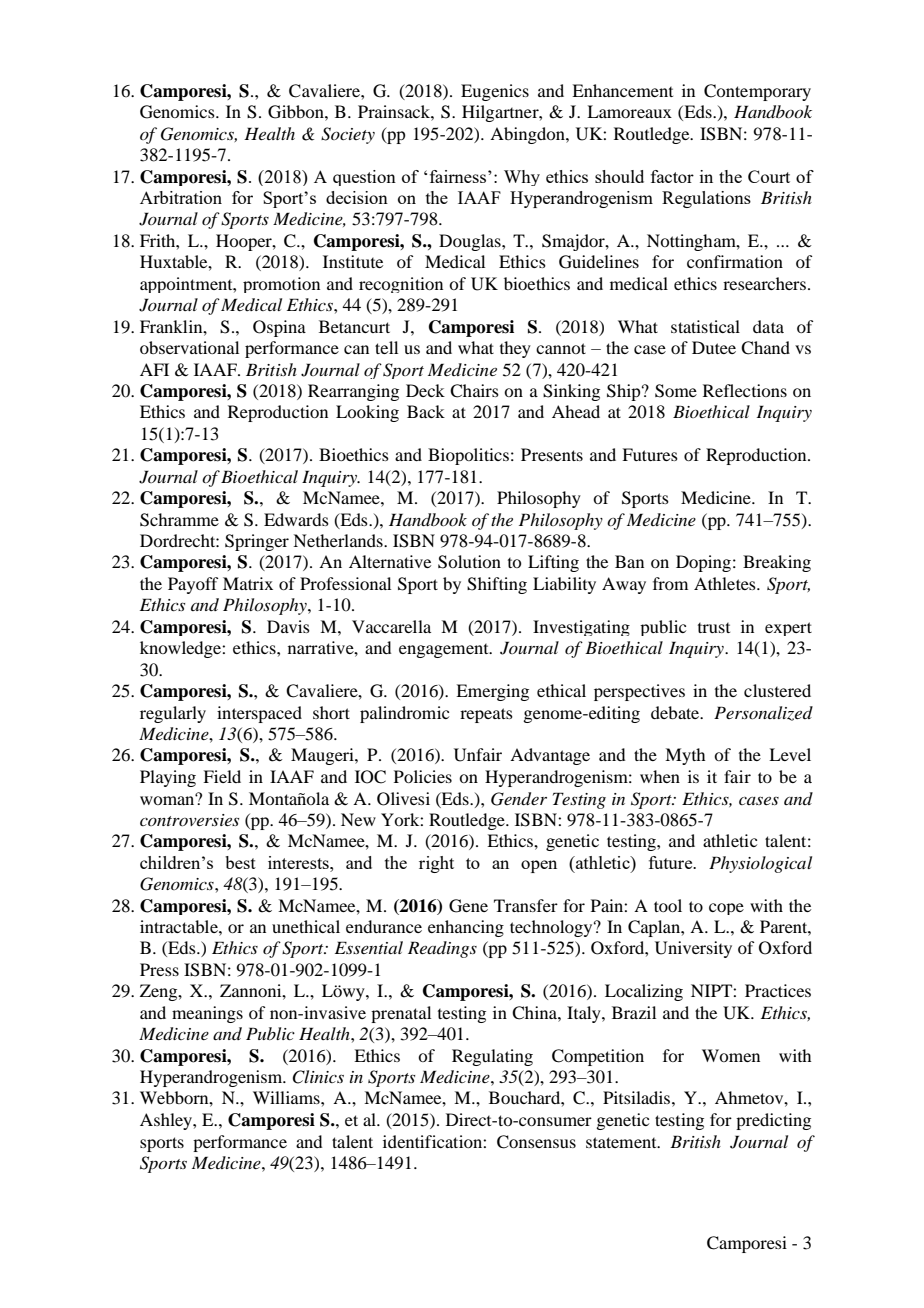 The width and height of the document is (924, 1308). What do you see at coordinates (714, 628) in the document?
I see `trust` at bounding box center [714, 628].
